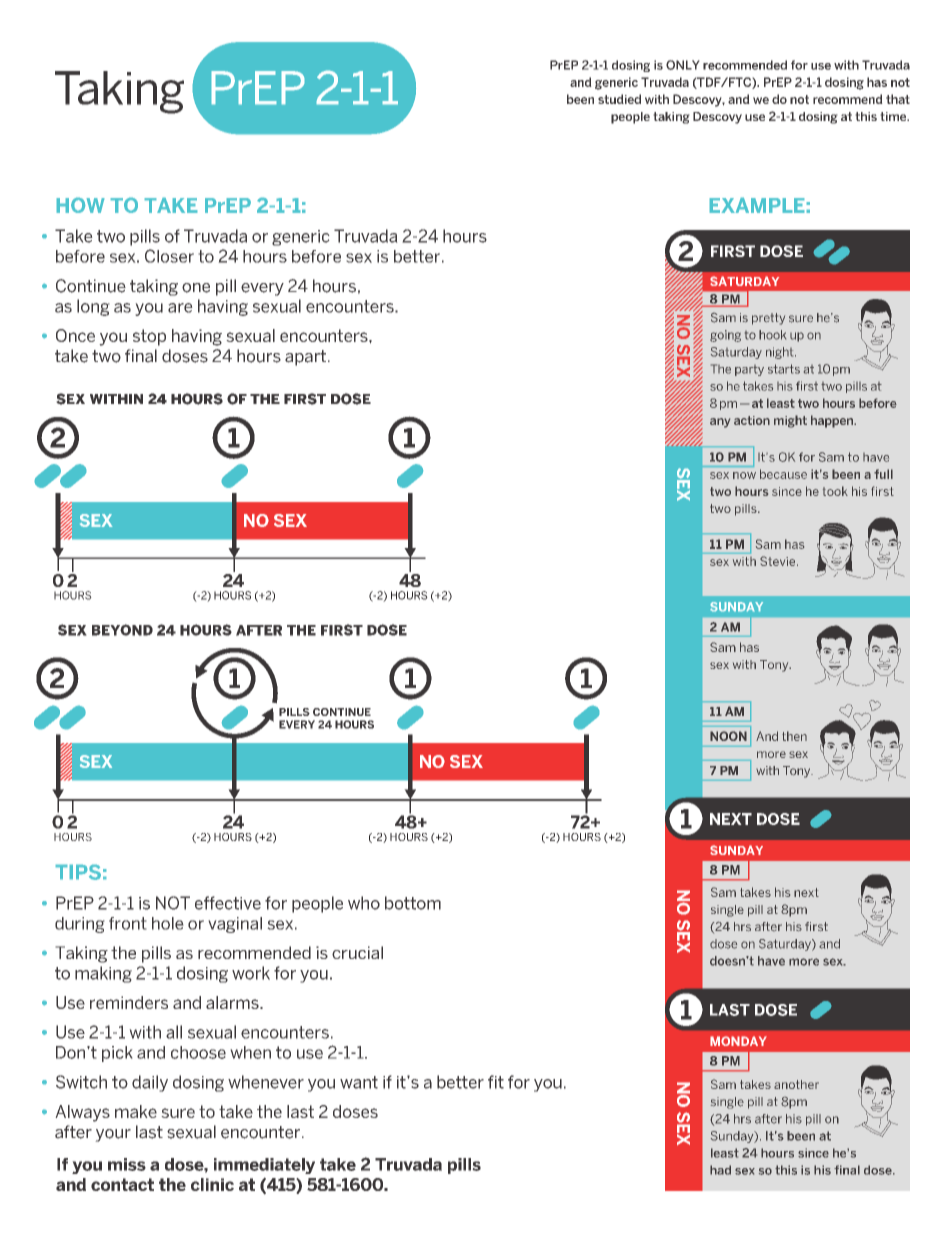  What do you see at coordinates (784, 369) in the image?
I see `starts` at bounding box center [784, 369].
